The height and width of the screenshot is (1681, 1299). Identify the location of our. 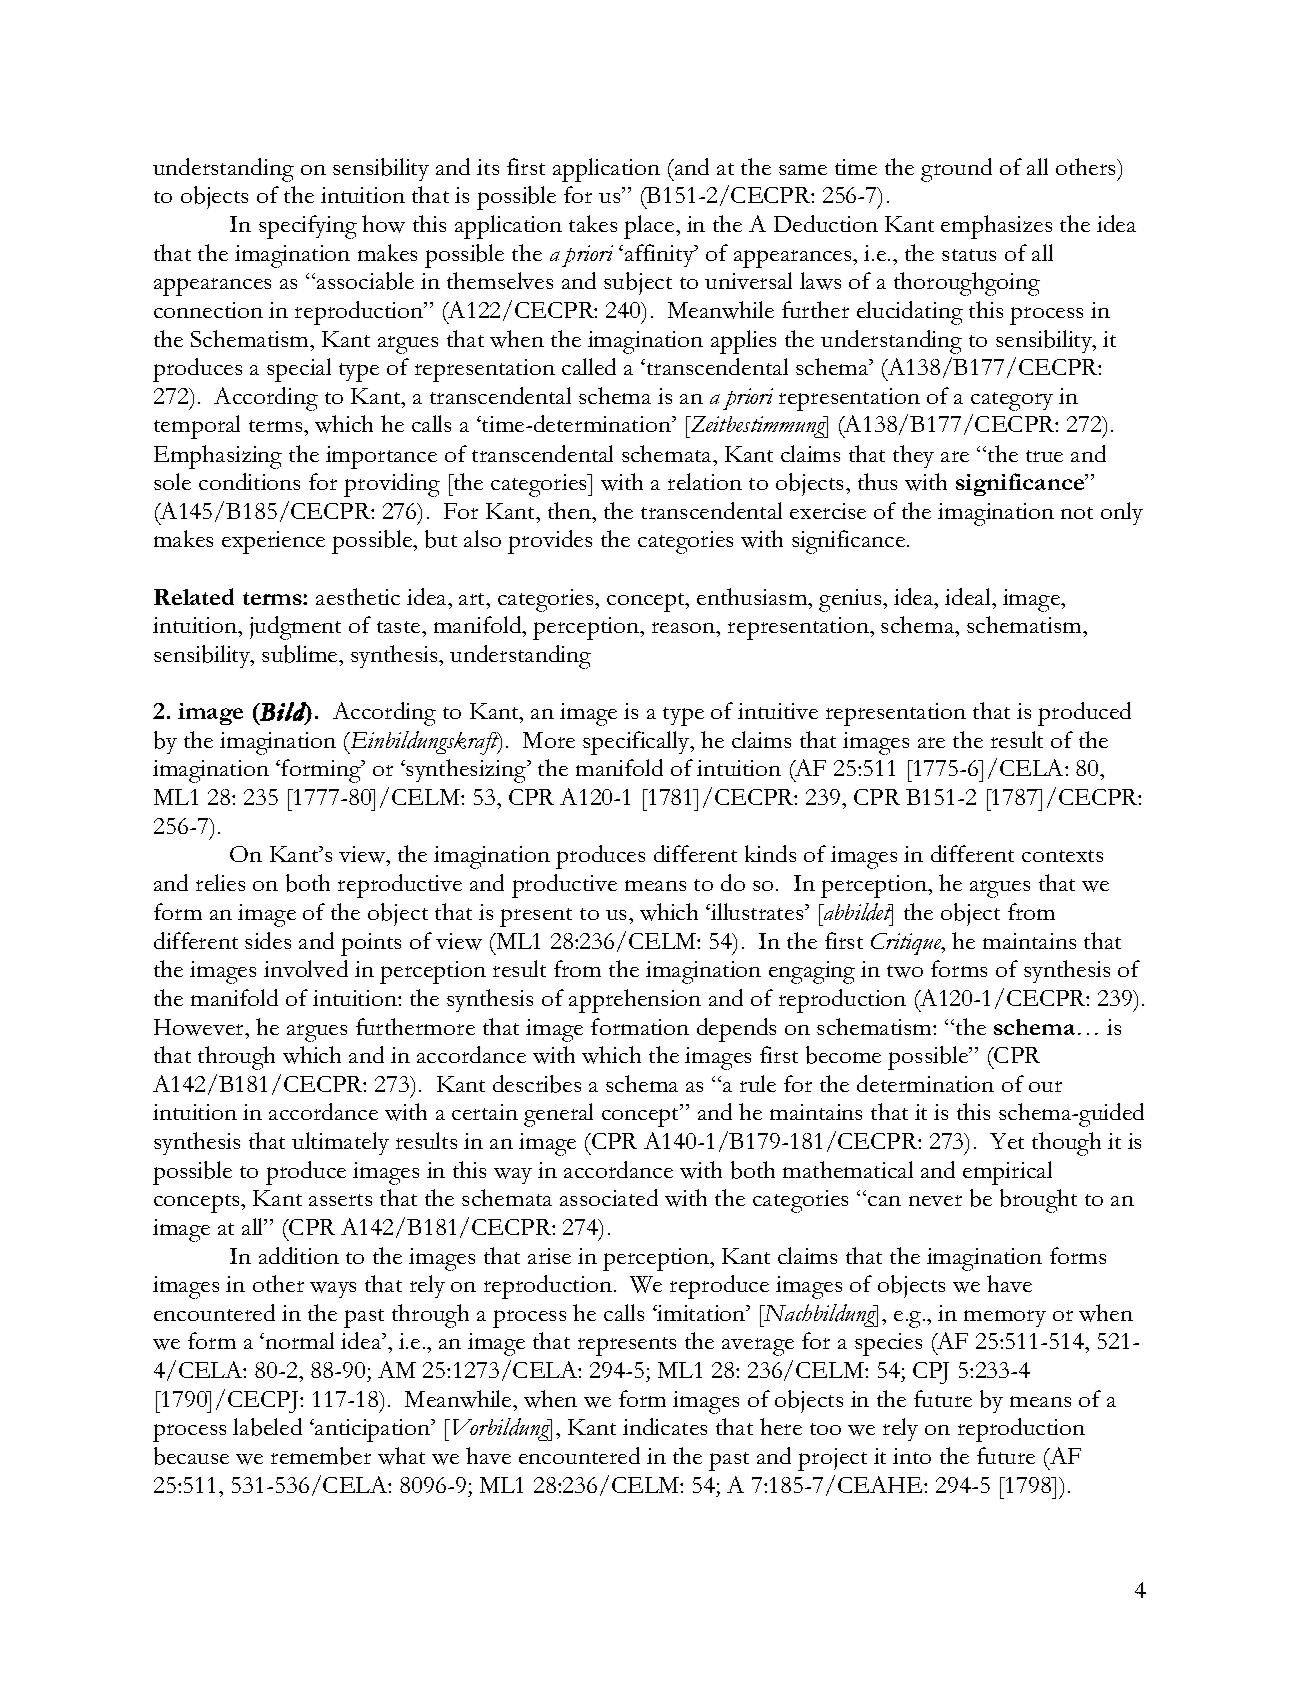
(1045, 1086).
